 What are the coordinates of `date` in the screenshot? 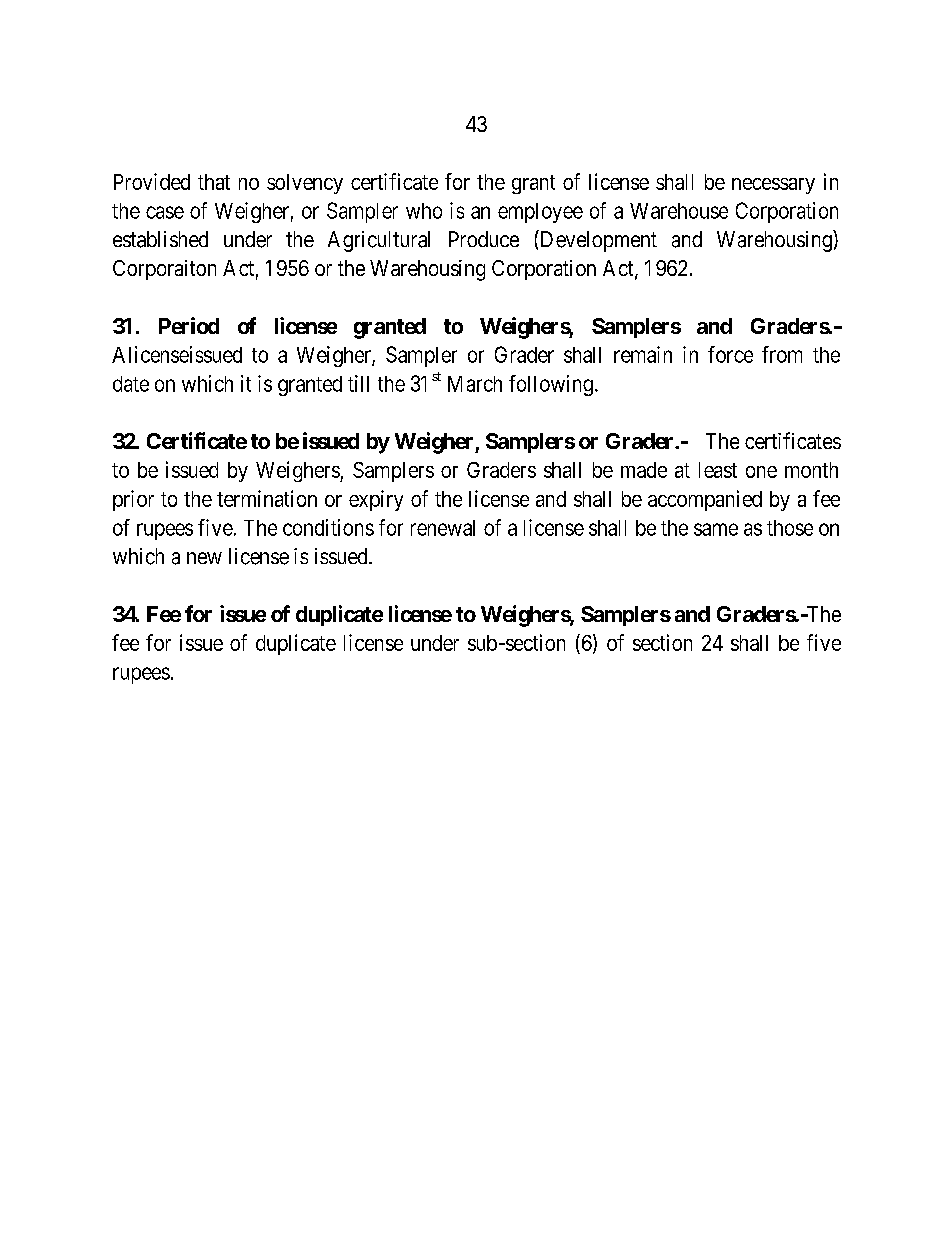 It's located at (131, 384).
